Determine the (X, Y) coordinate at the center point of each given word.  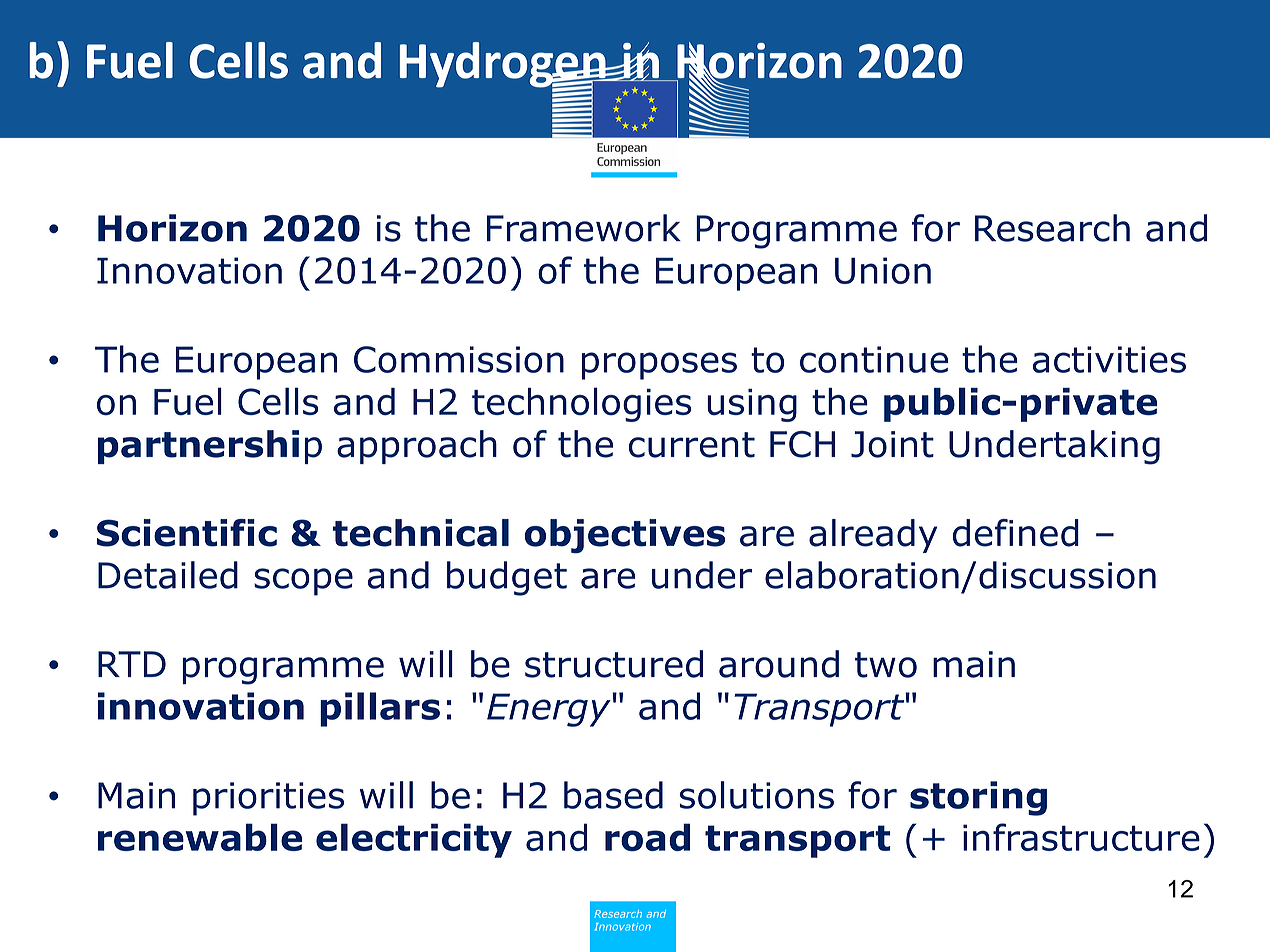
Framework (584, 228)
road (647, 837)
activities (1109, 359)
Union (883, 270)
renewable (200, 837)
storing (978, 798)
